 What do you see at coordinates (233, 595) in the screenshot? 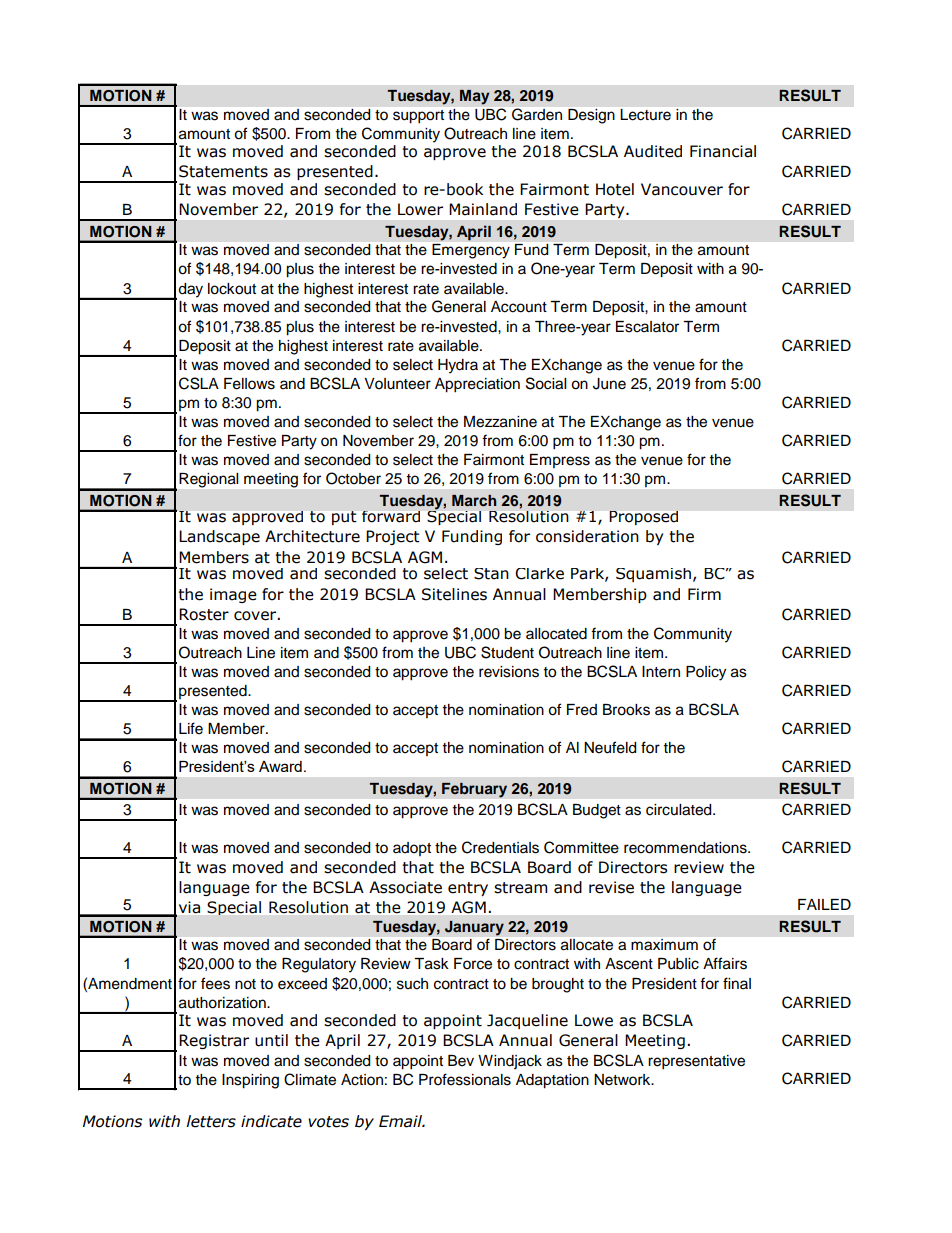
I see `image` at bounding box center [233, 595].
